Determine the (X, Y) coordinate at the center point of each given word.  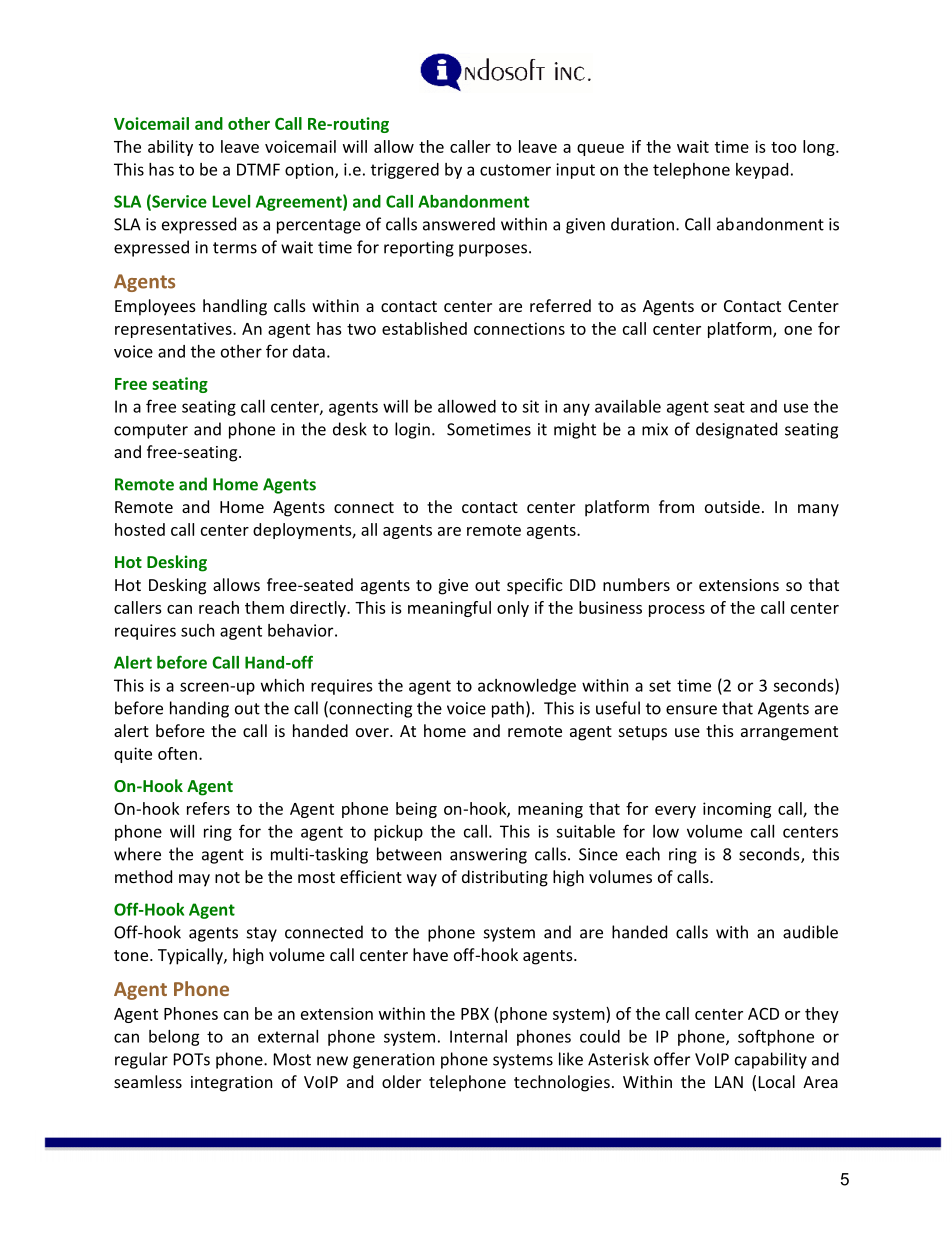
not (227, 877)
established (424, 328)
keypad (762, 171)
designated (736, 430)
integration (231, 1084)
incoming (737, 810)
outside (732, 506)
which (282, 685)
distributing (505, 878)
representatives (174, 330)
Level (231, 201)
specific (535, 586)
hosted (140, 529)
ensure (691, 710)
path (508, 709)
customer (515, 170)
